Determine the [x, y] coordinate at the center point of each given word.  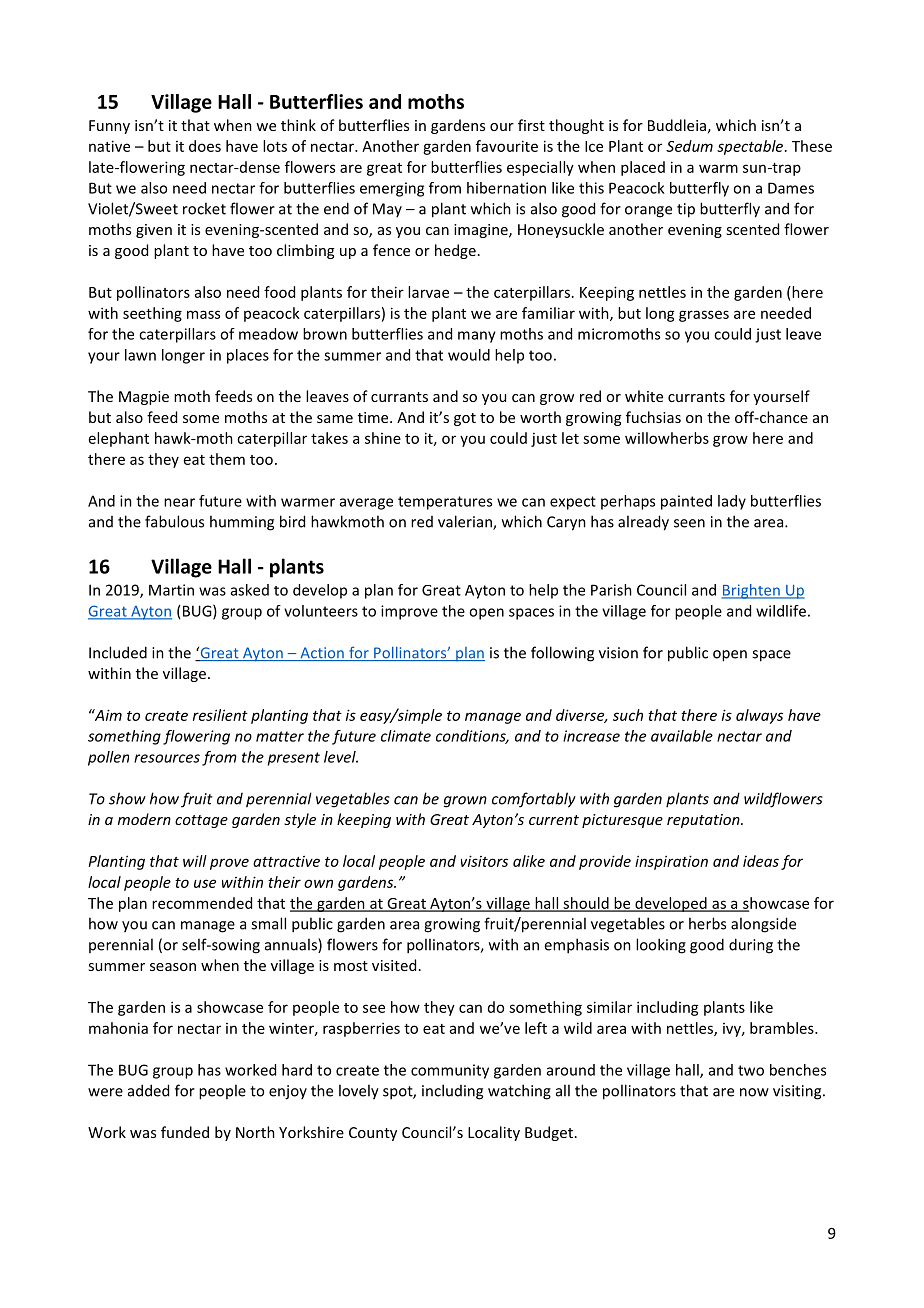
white [644, 396]
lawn [140, 355]
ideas [761, 861]
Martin [171, 590]
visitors [484, 861]
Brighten [752, 591]
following [562, 654]
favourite [507, 146]
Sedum [689, 146]
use [205, 883]
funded [185, 1132]
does [205, 146]
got [465, 419]
